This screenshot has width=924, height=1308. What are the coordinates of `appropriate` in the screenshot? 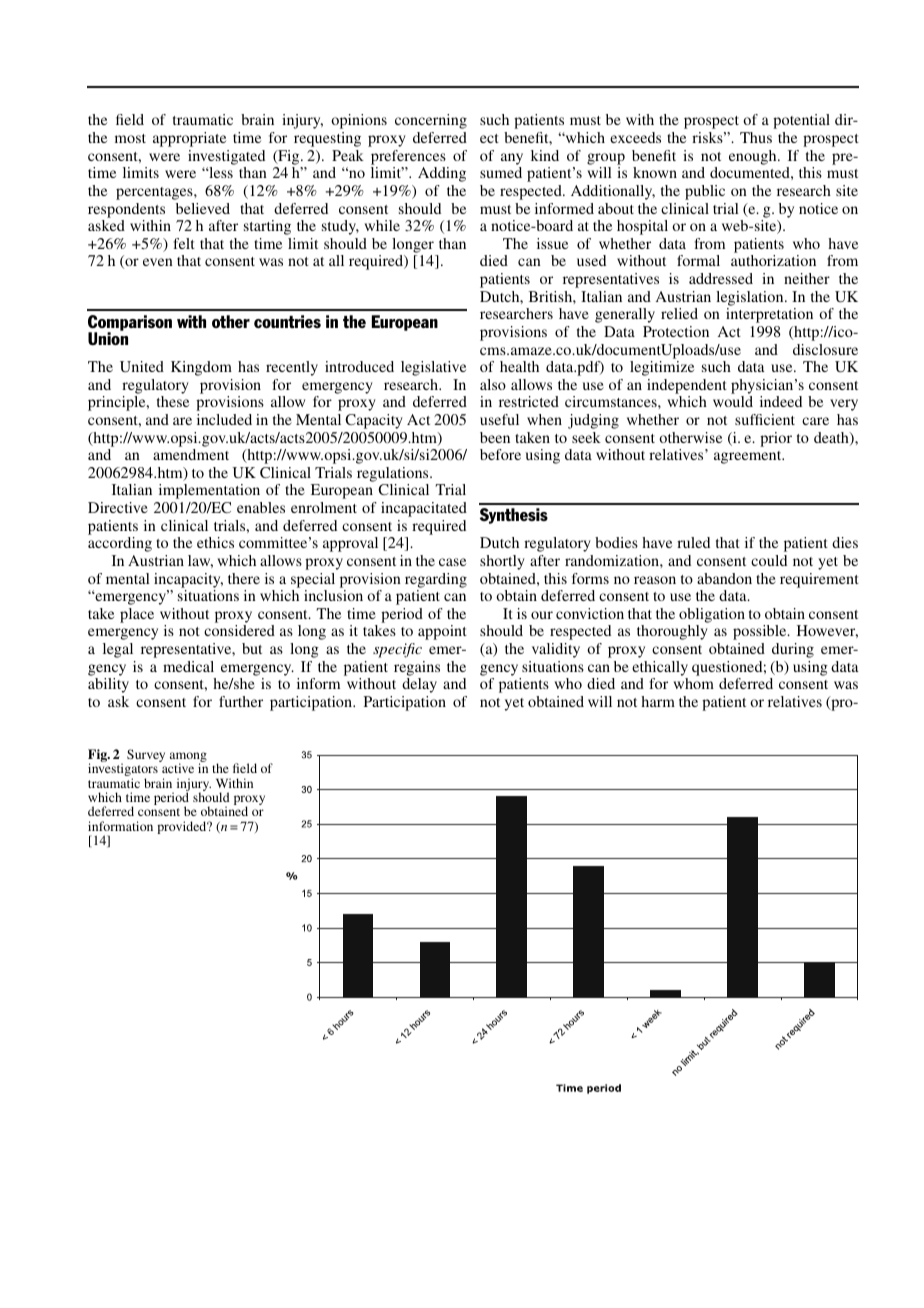 It's located at (189, 139).
